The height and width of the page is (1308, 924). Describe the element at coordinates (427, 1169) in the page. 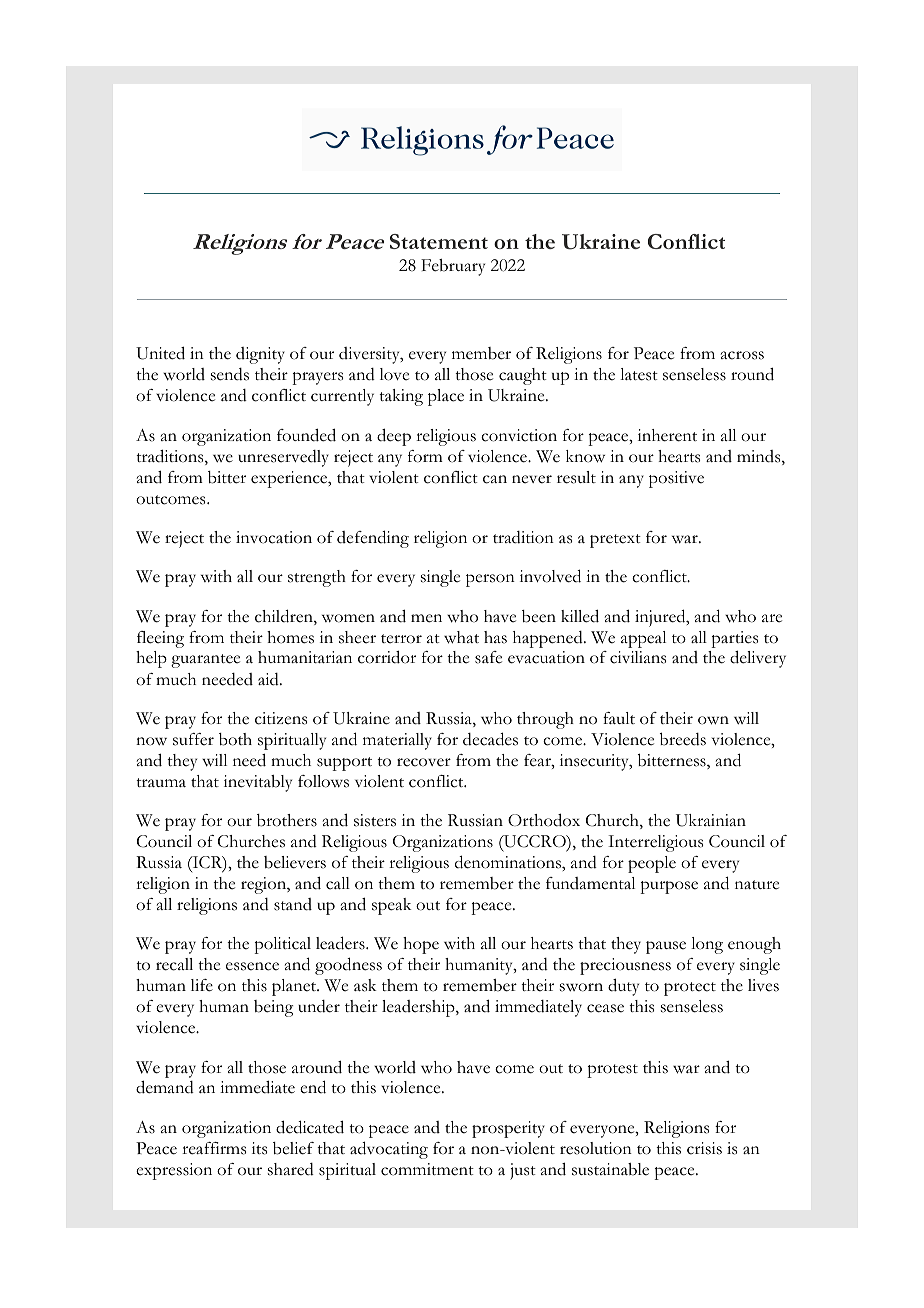

I see `commitment` at that location.
